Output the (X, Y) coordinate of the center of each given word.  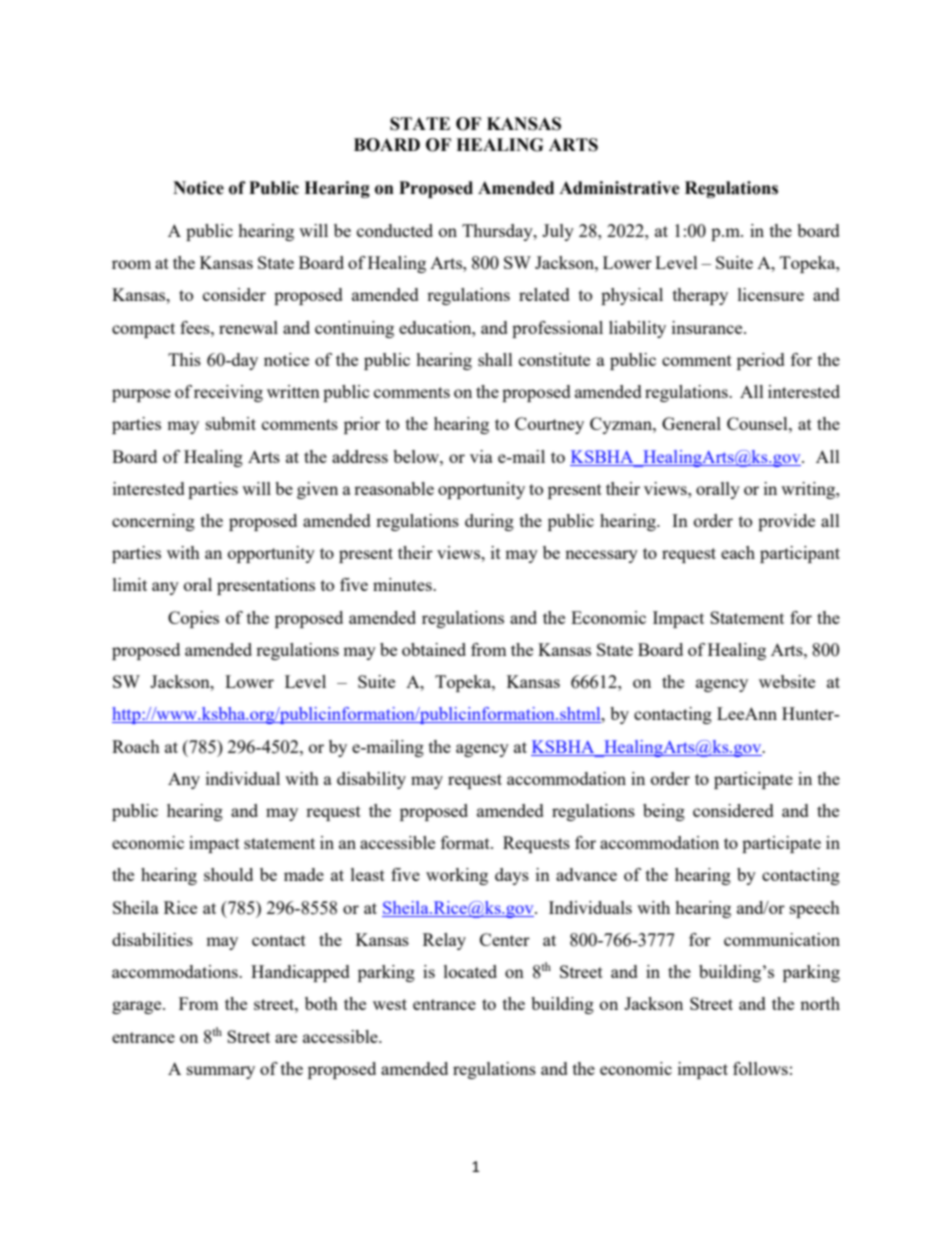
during (489, 522)
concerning (153, 522)
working (457, 876)
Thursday (498, 232)
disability (371, 780)
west (390, 1004)
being (664, 812)
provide (786, 522)
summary (221, 1072)
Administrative (619, 188)
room (131, 264)
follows (760, 1068)
